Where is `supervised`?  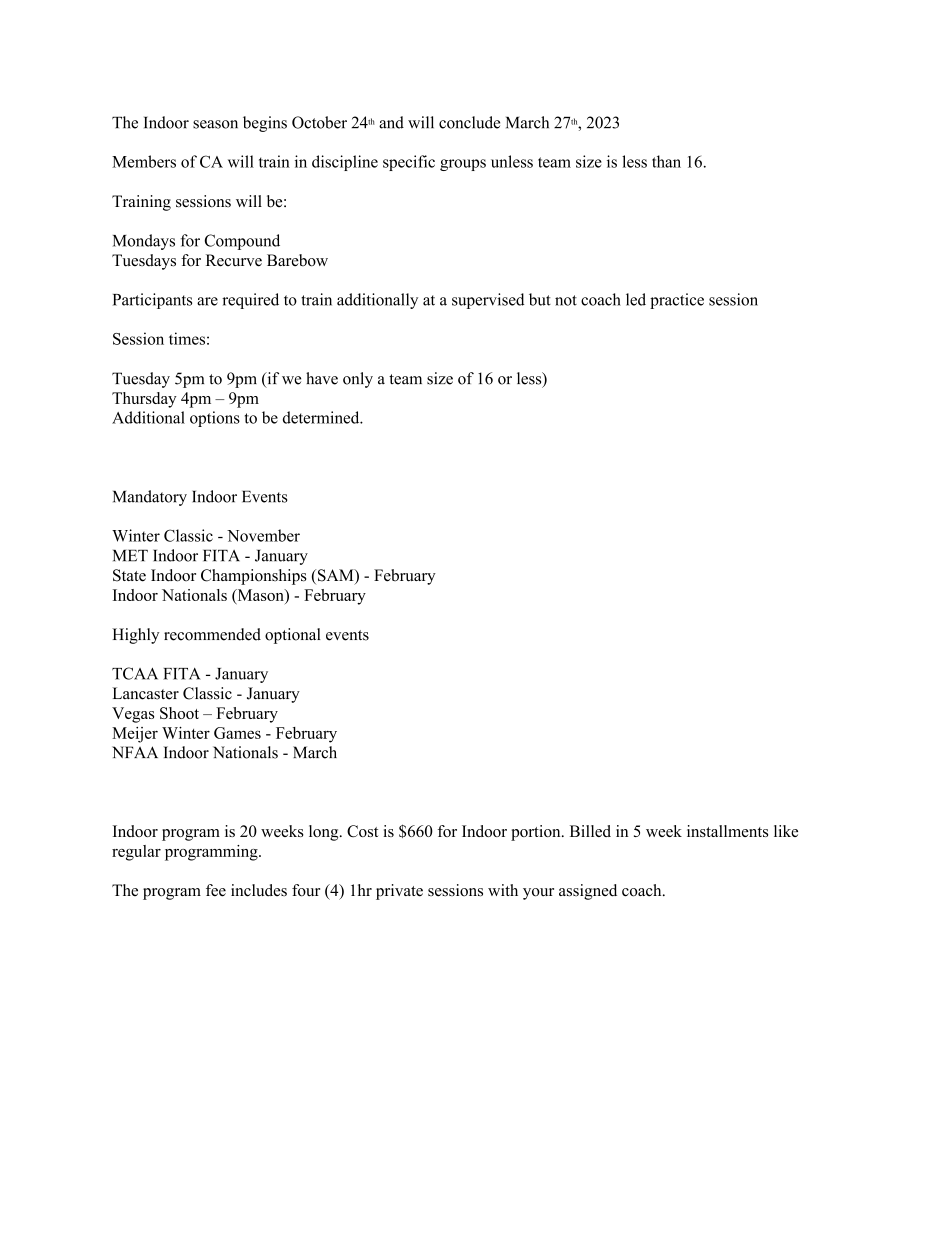
supervised is located at coordinates (488, 301).
